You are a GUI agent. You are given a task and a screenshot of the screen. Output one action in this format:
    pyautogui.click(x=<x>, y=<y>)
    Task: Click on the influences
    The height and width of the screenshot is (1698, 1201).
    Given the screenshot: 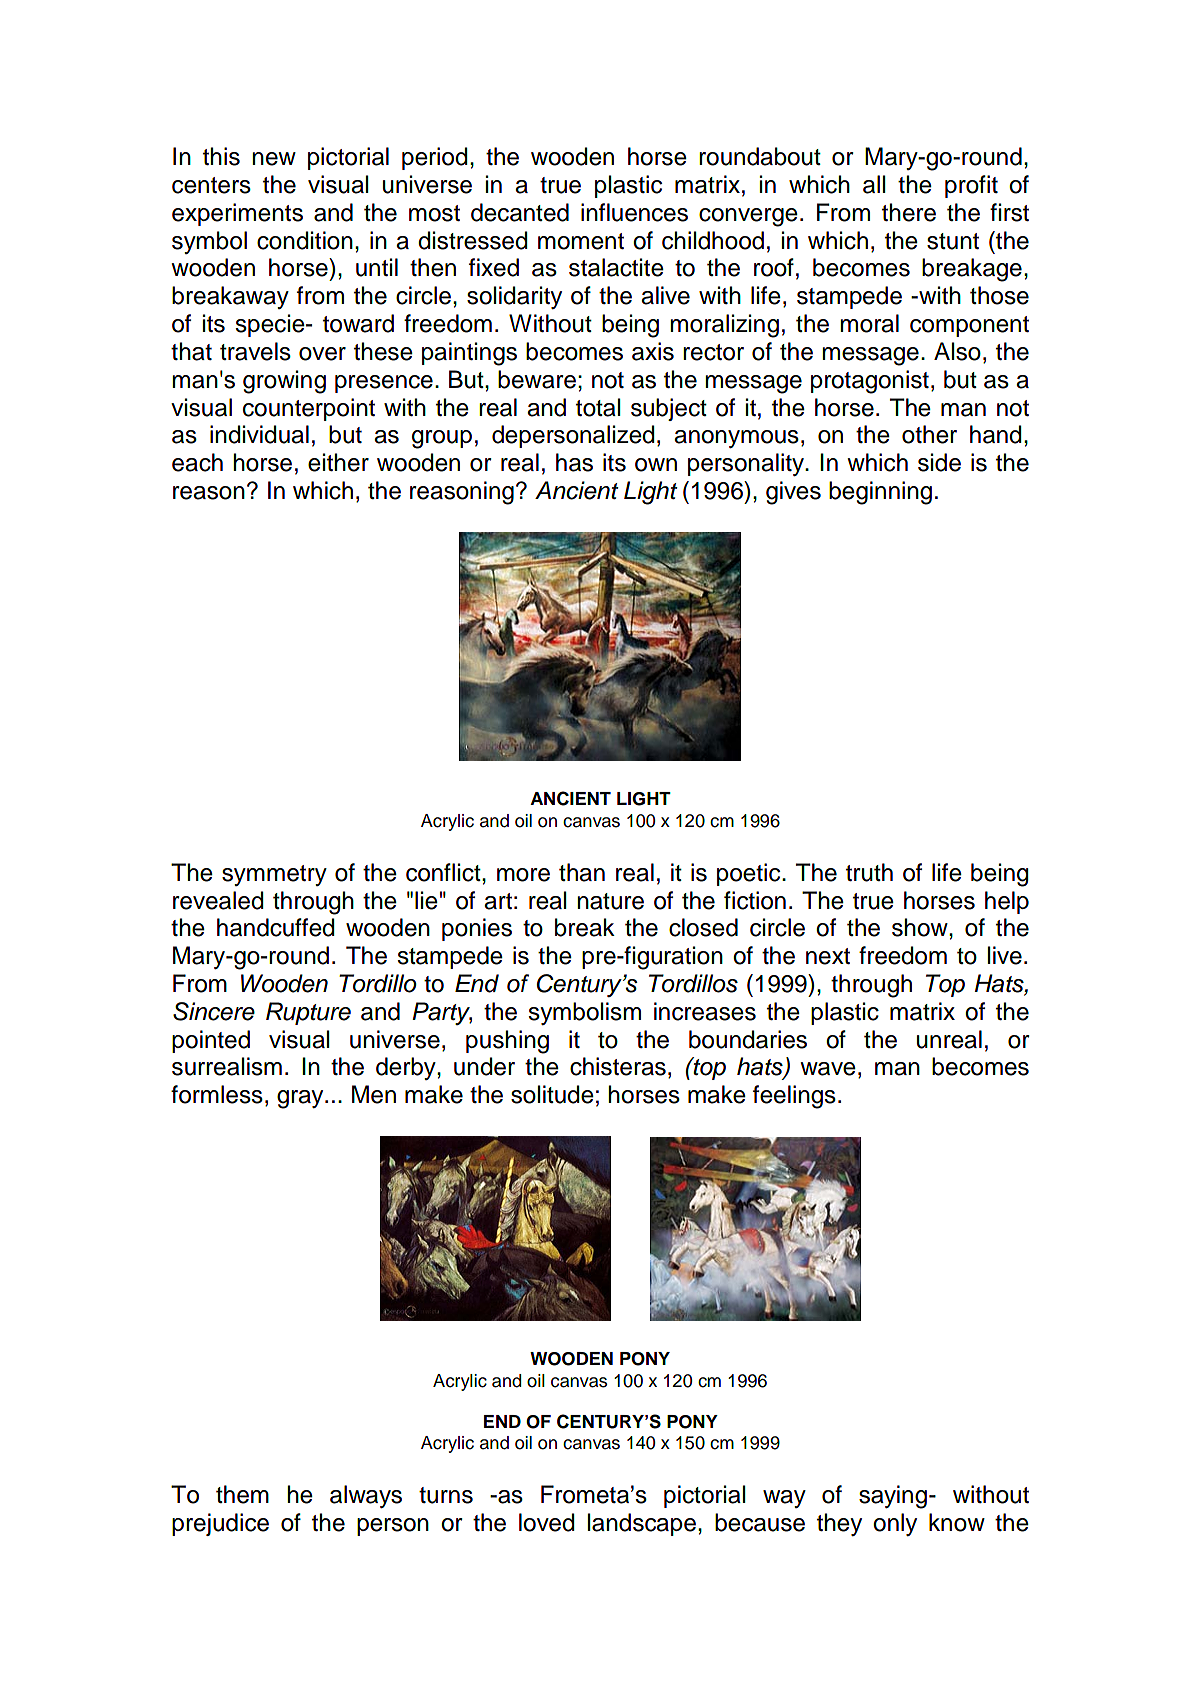 What is the action you would take?
    pyautogui.click(x=634, y=212)
